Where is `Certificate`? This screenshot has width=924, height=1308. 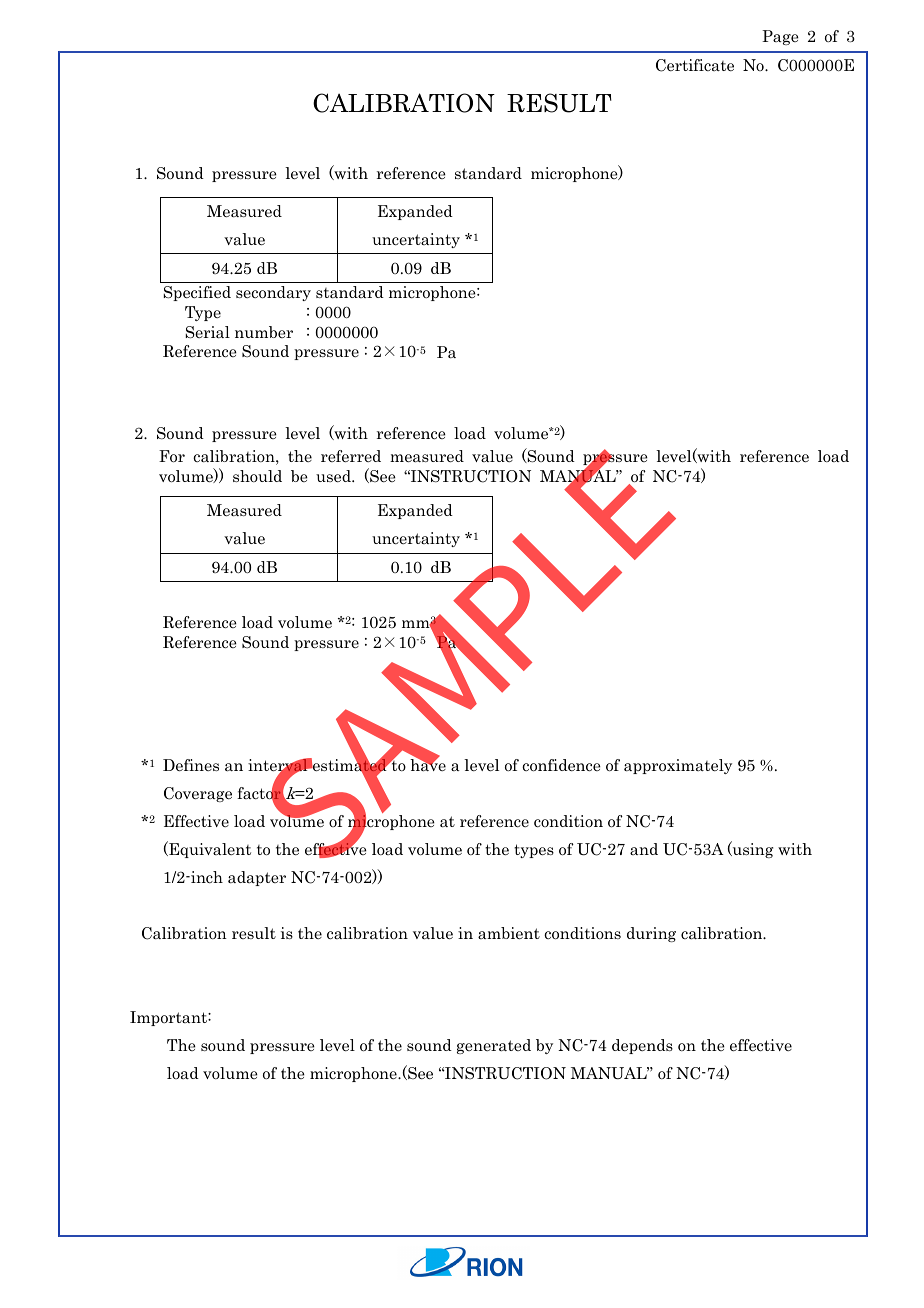
Certificate is located at coordinates (695, 65).
